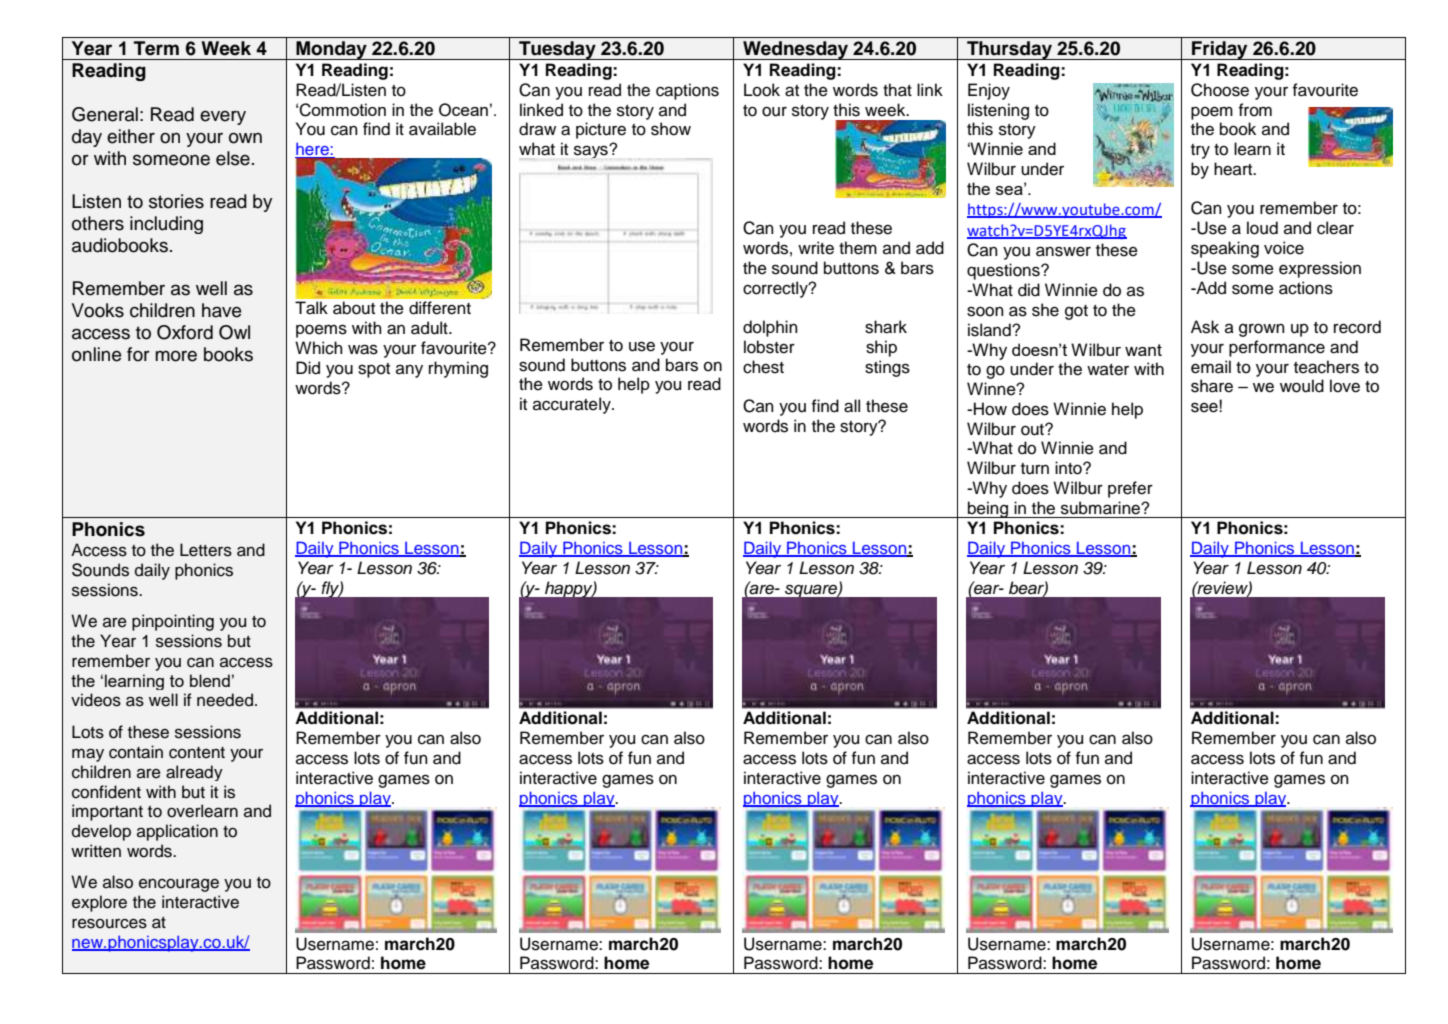 Image resolution: width=1448 pixels, height=1024 pixels. What do you see at coordinates (1130, 489) in the page?
I see `prefer` at bounding box center [1130, 489].
